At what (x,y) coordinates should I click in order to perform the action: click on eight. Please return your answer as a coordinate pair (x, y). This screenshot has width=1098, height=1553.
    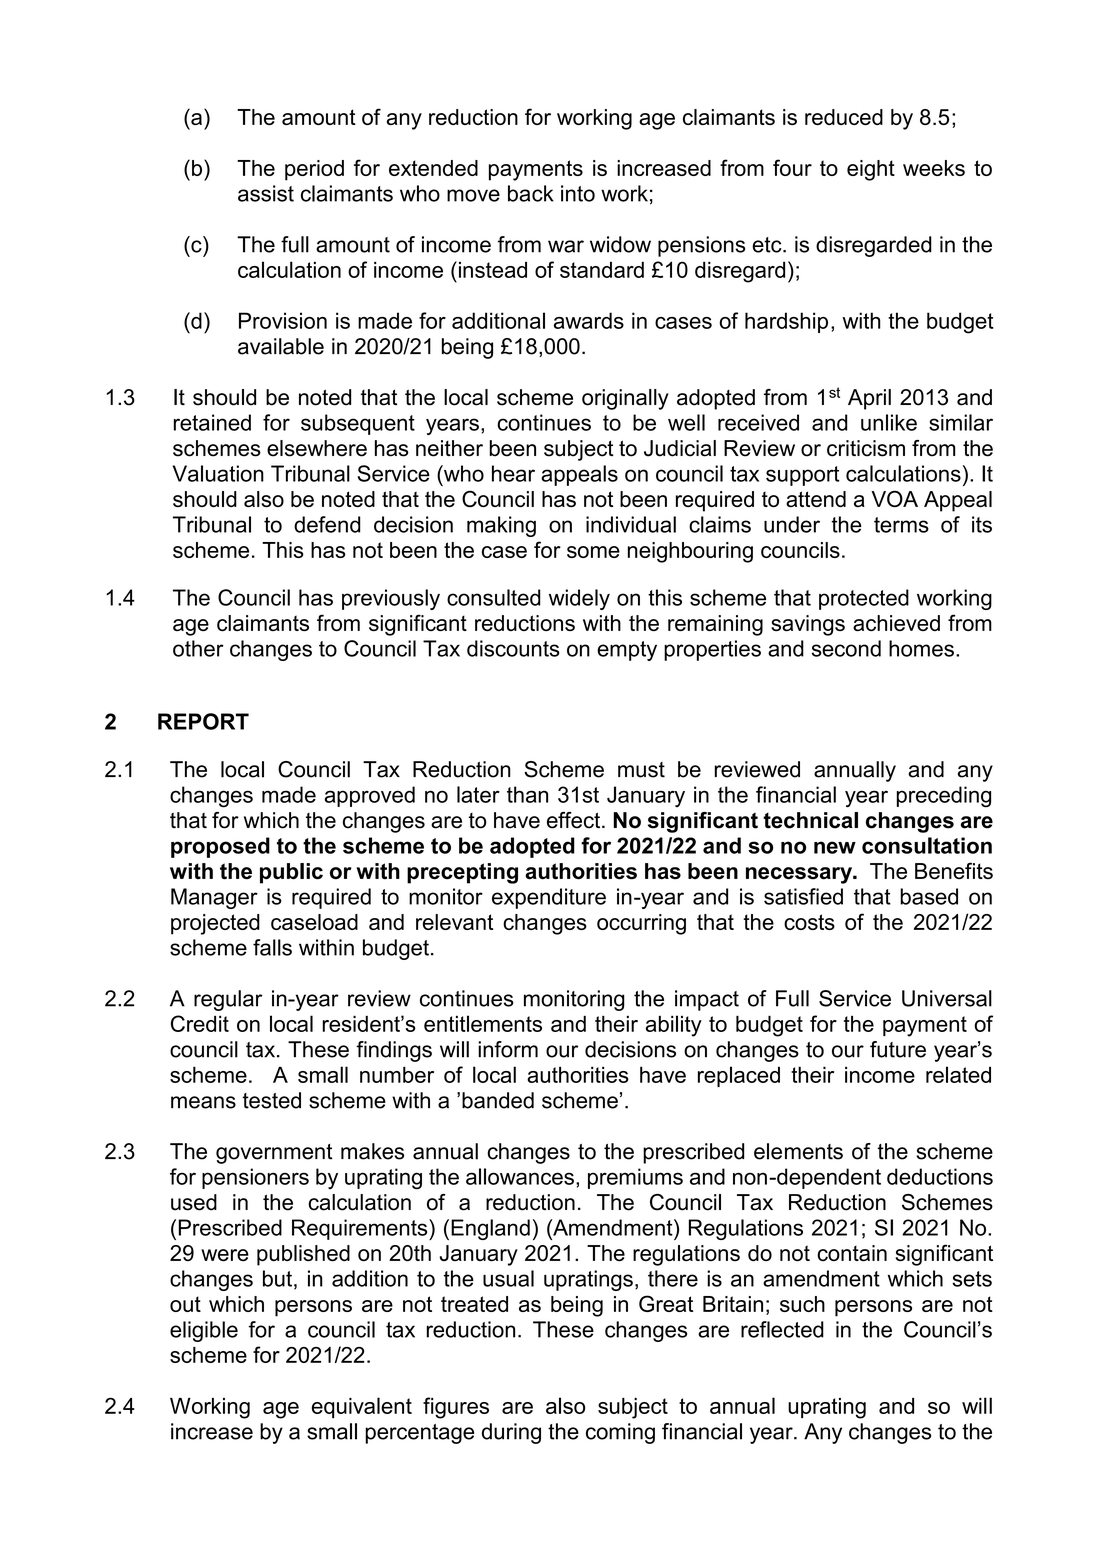
    Looking at the image, I should click on (871, 170).
